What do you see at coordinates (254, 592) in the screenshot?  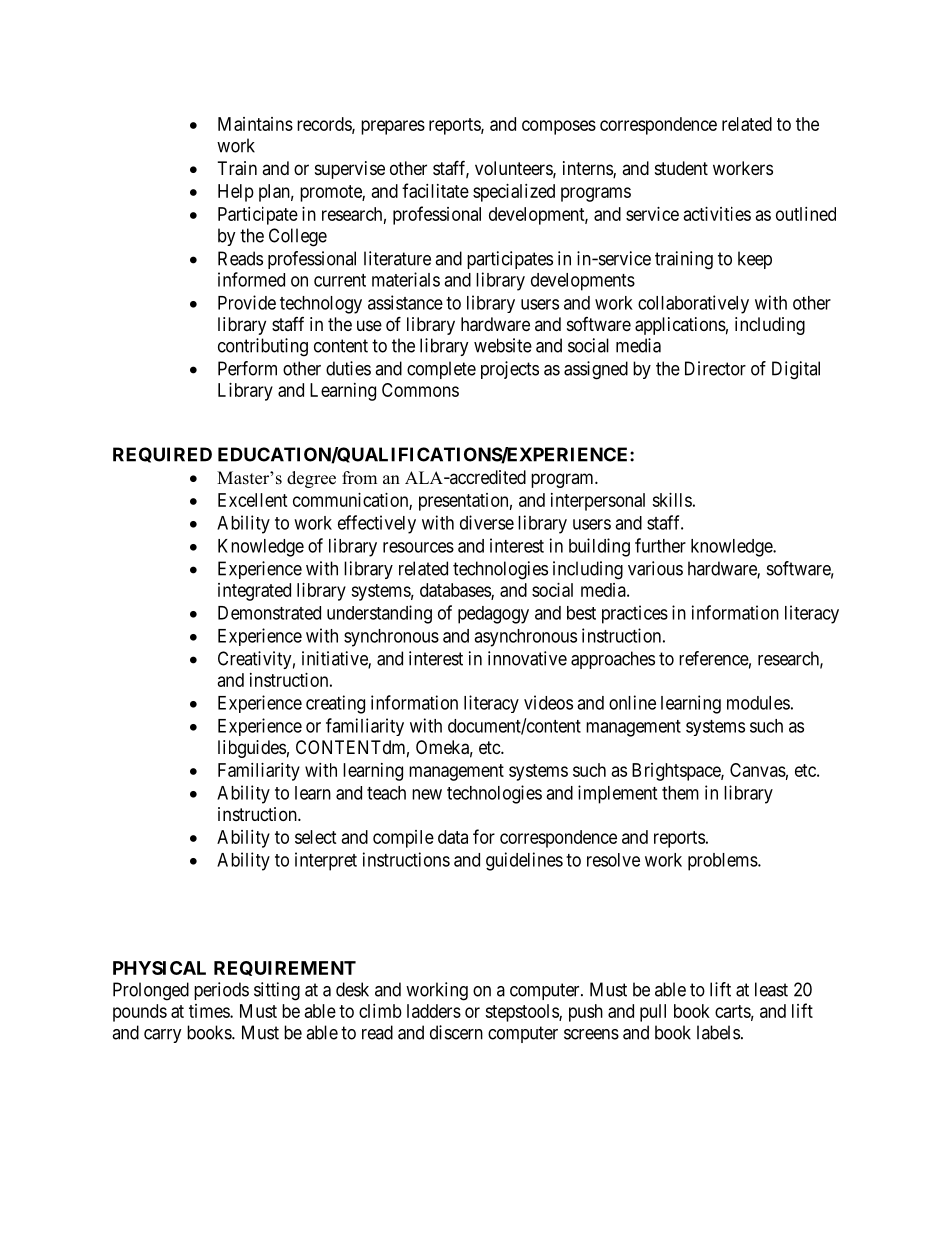 I see `integrated` at bounding box center [254, 592].
